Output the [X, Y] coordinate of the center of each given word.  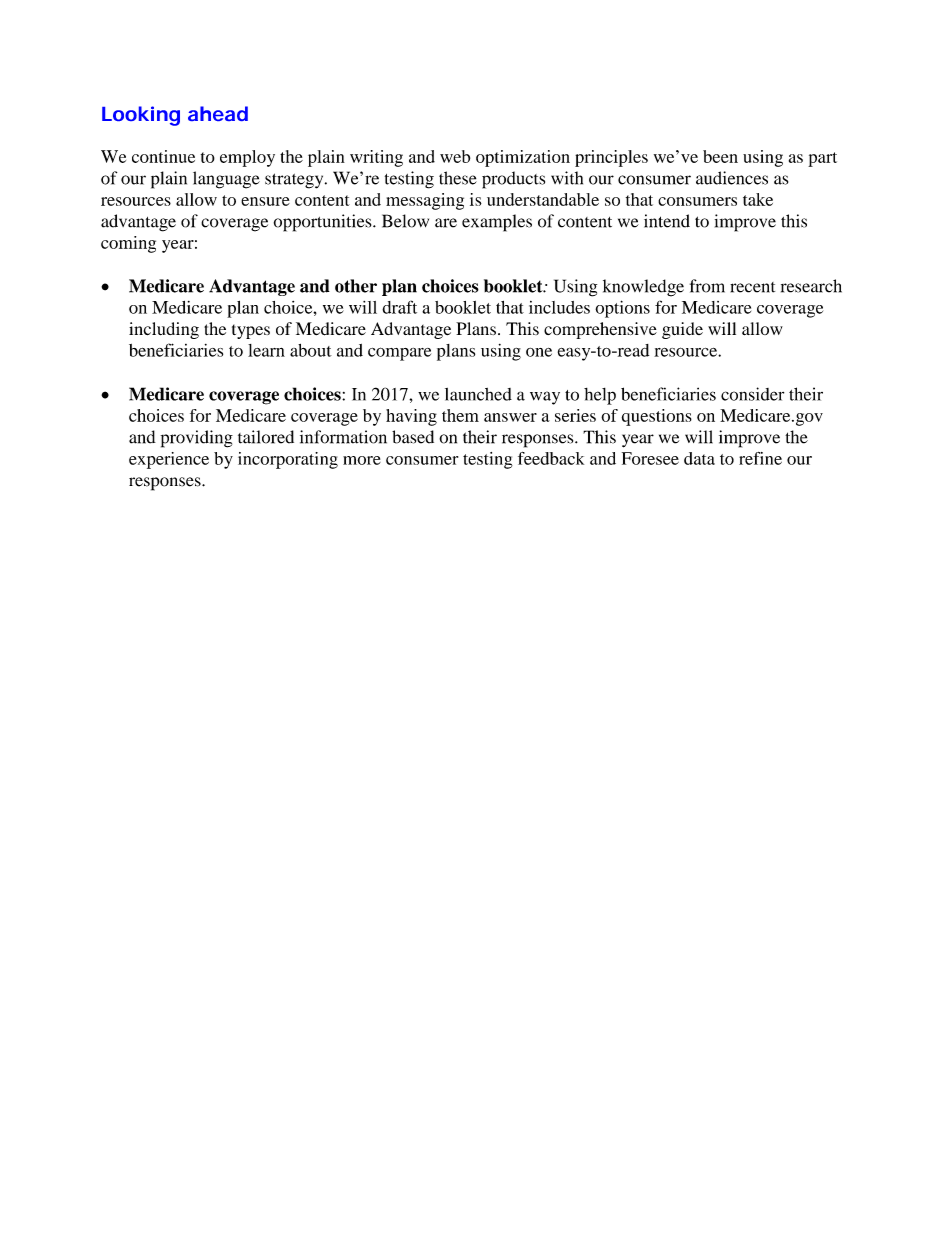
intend [667, 221]
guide [682, 330]
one [539, 352]
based [413, 437]
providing [197, 439]
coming [128, 244]
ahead [218, 113]
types [251, 331]
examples [497, 223]
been [720, 156]
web [455, 156]
